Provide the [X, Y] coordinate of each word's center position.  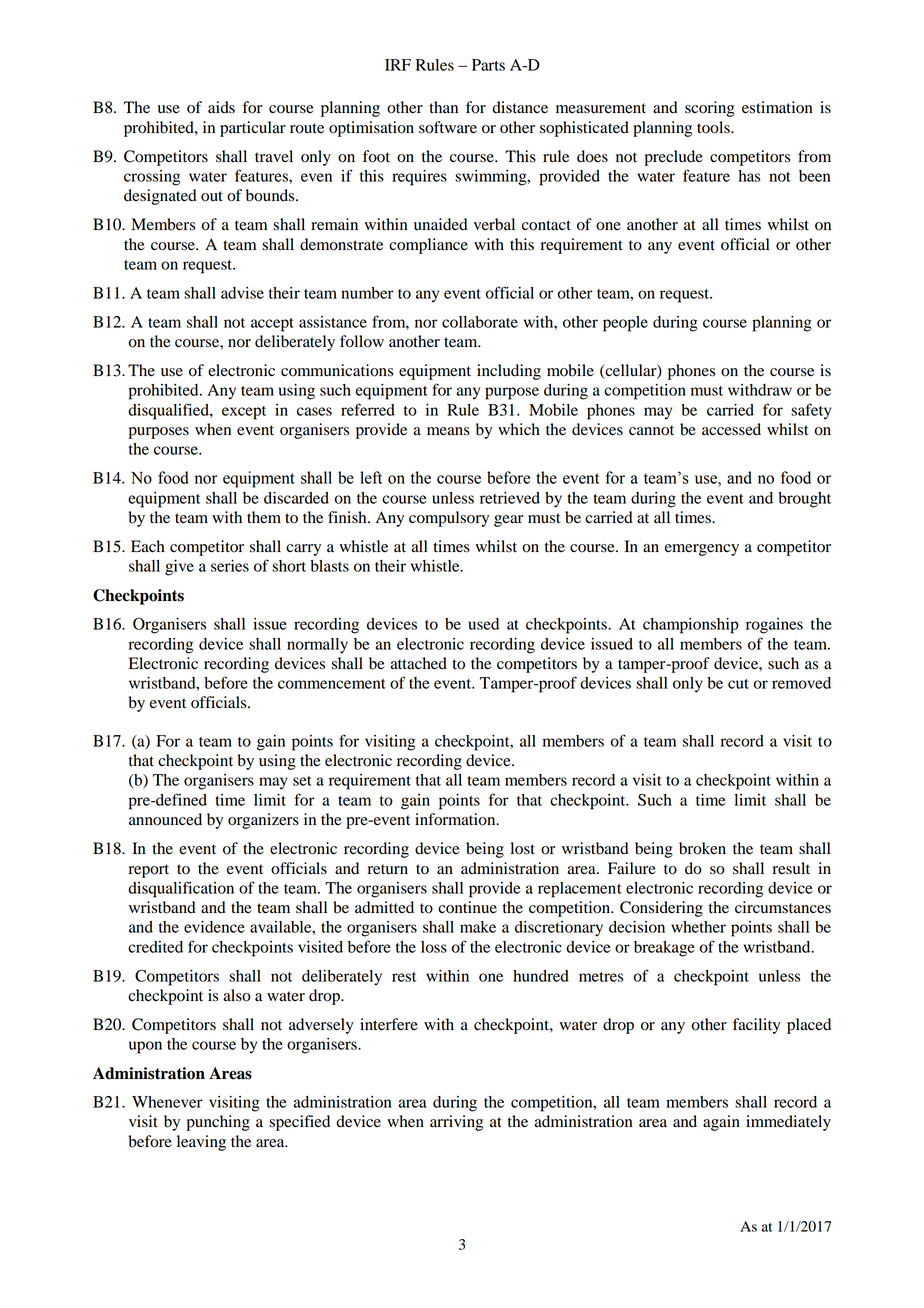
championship [691, 626]
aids [221, 107]
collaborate [480, 322]
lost [522, 848]
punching [218, 1123]
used [483, 624]
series [230, 566]
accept [272, 325]
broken [702, 848]
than [443, 107]
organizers [263, 821]
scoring [710, 109]
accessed [731, 429]
